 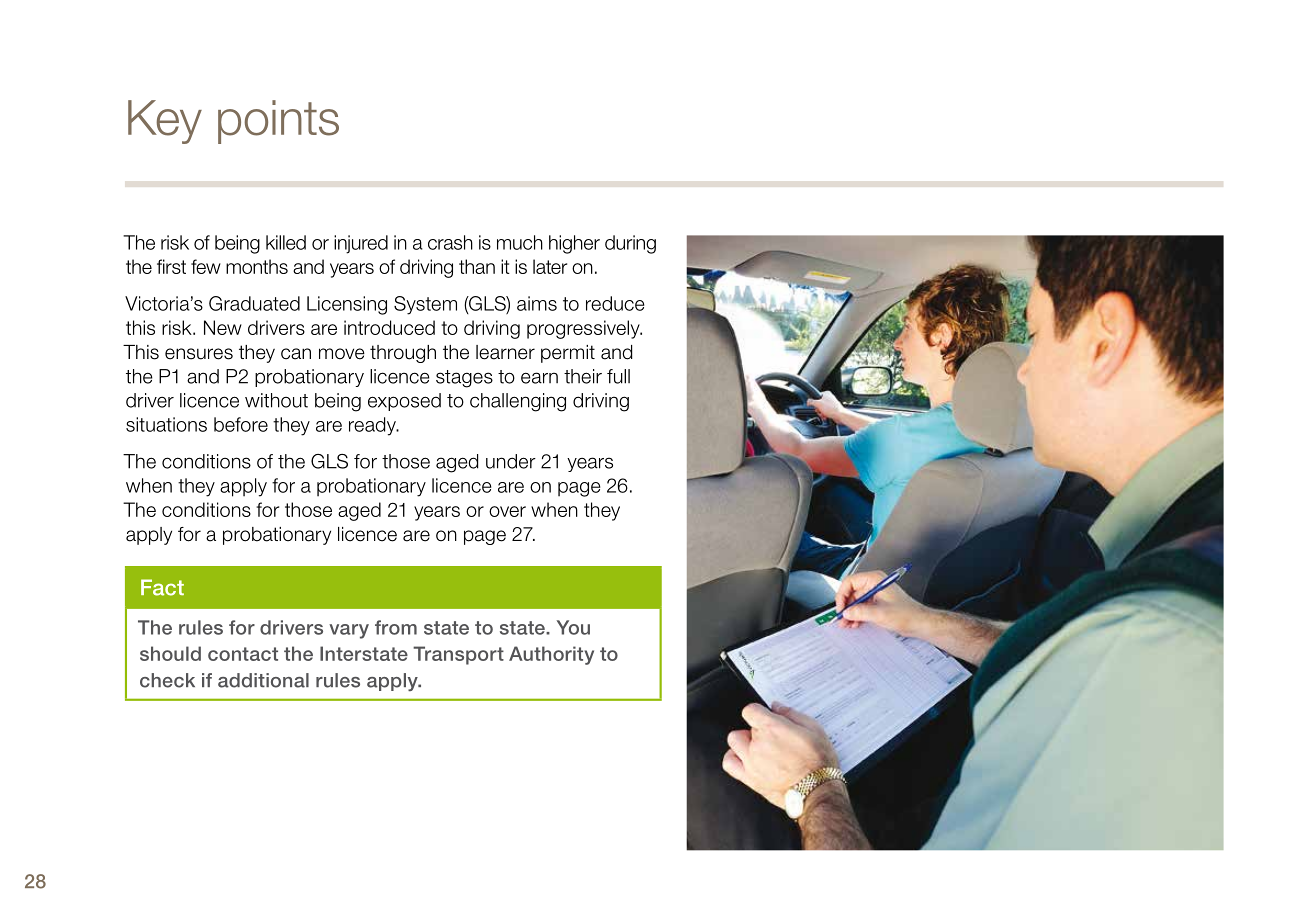 I want to click on higher, so click(x=574, y=244).
